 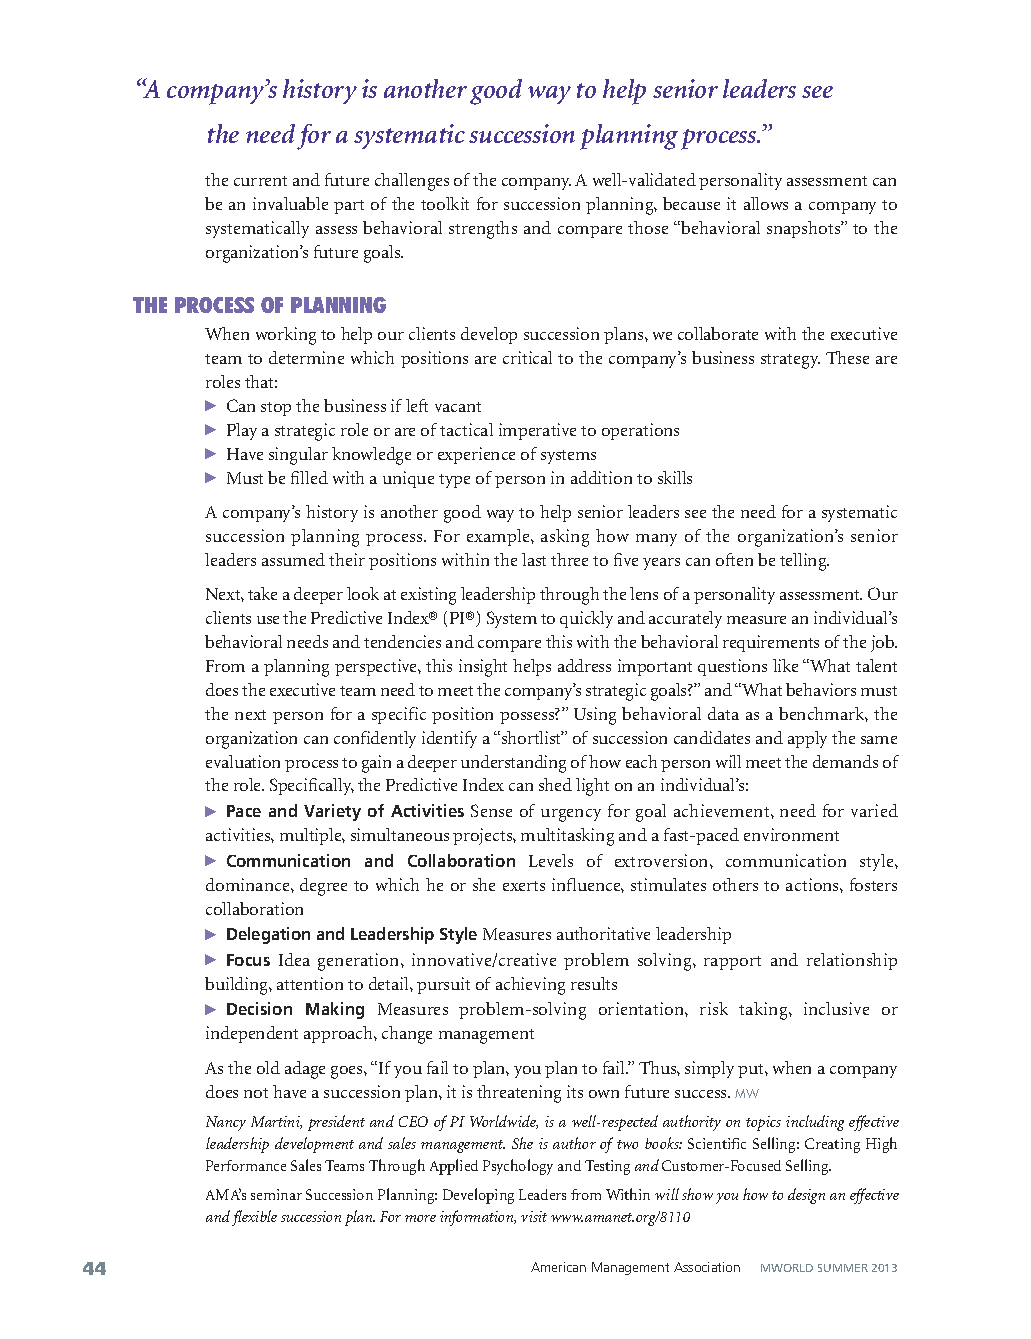 What do you see at coordinates (290, 203) in the screenshot?
I see `invaluable` at bounding box center [290, 203].
